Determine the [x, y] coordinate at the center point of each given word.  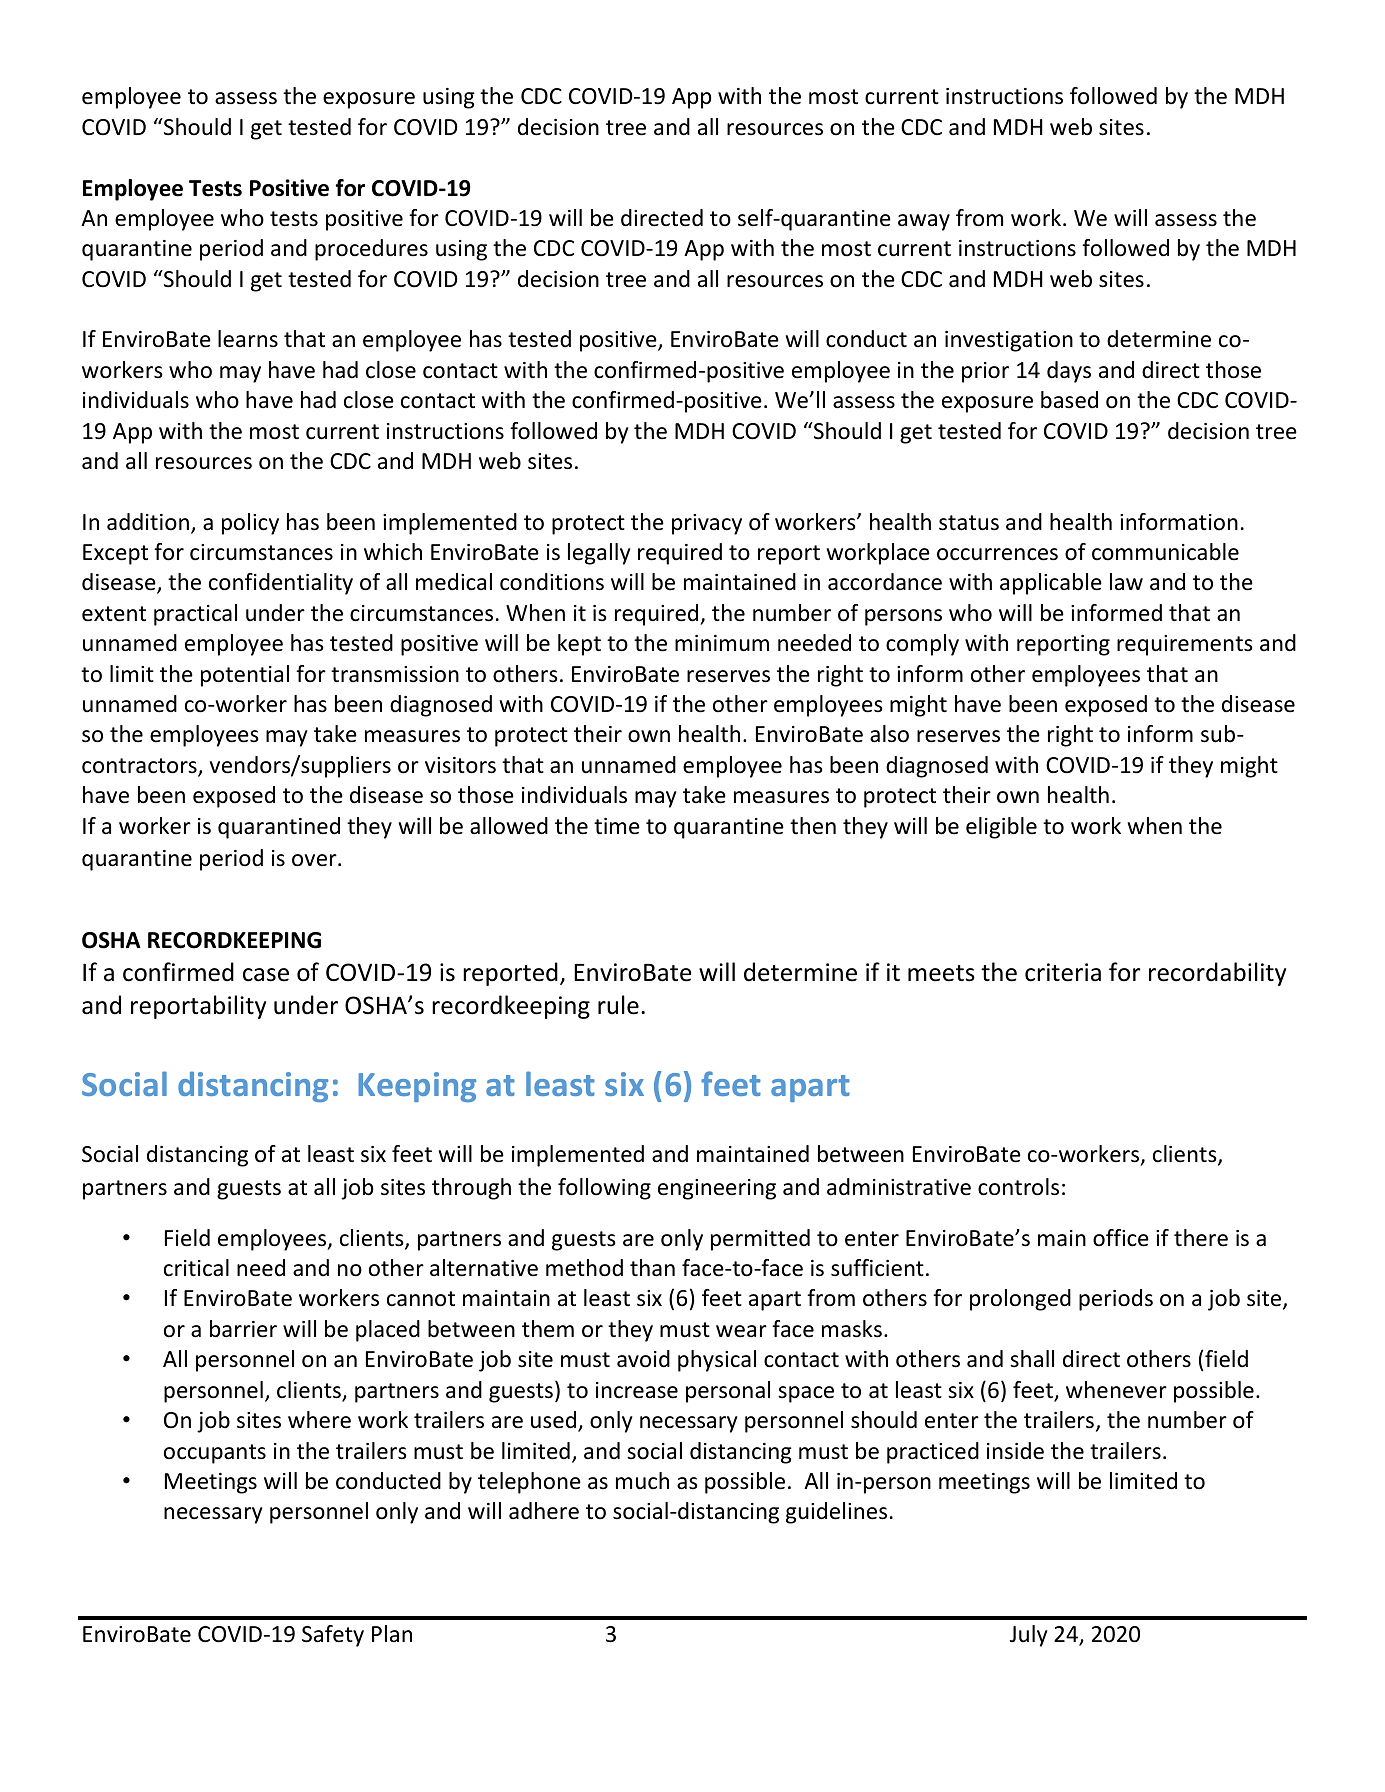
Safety [333, 1636]
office [1121, 1238]
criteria [1063, 972]
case [266, 975]
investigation [1009, 341]
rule [618, 1005]
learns [248, 339]
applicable [1051, 584]
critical [196, 1268]
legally [599, 554]
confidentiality [281, 584]
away [924, 222]
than [652, 1268]
